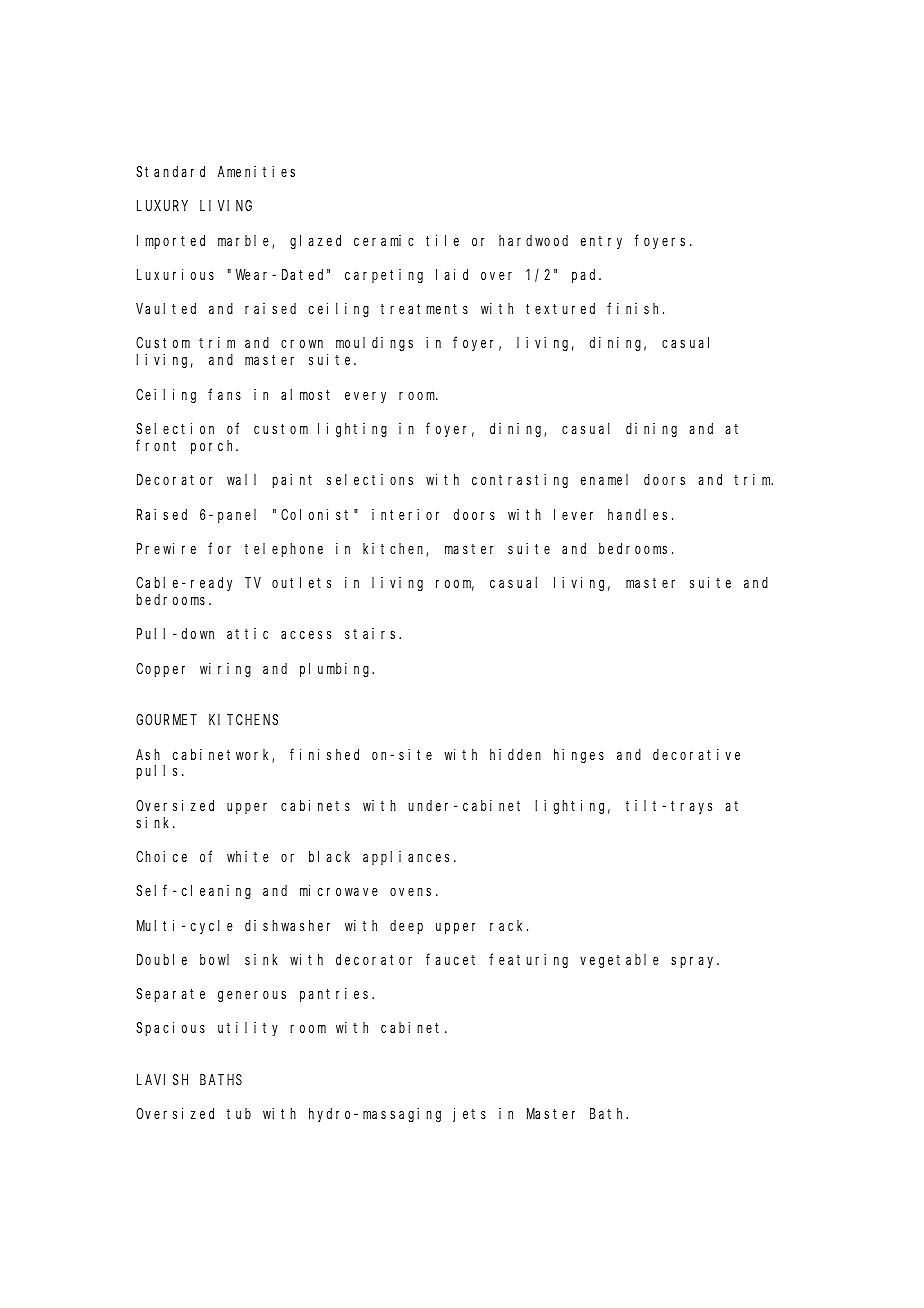  What do you see at coordinates (409, 858) in the document?
I see `appliances` at bounding box center [409, 858].
